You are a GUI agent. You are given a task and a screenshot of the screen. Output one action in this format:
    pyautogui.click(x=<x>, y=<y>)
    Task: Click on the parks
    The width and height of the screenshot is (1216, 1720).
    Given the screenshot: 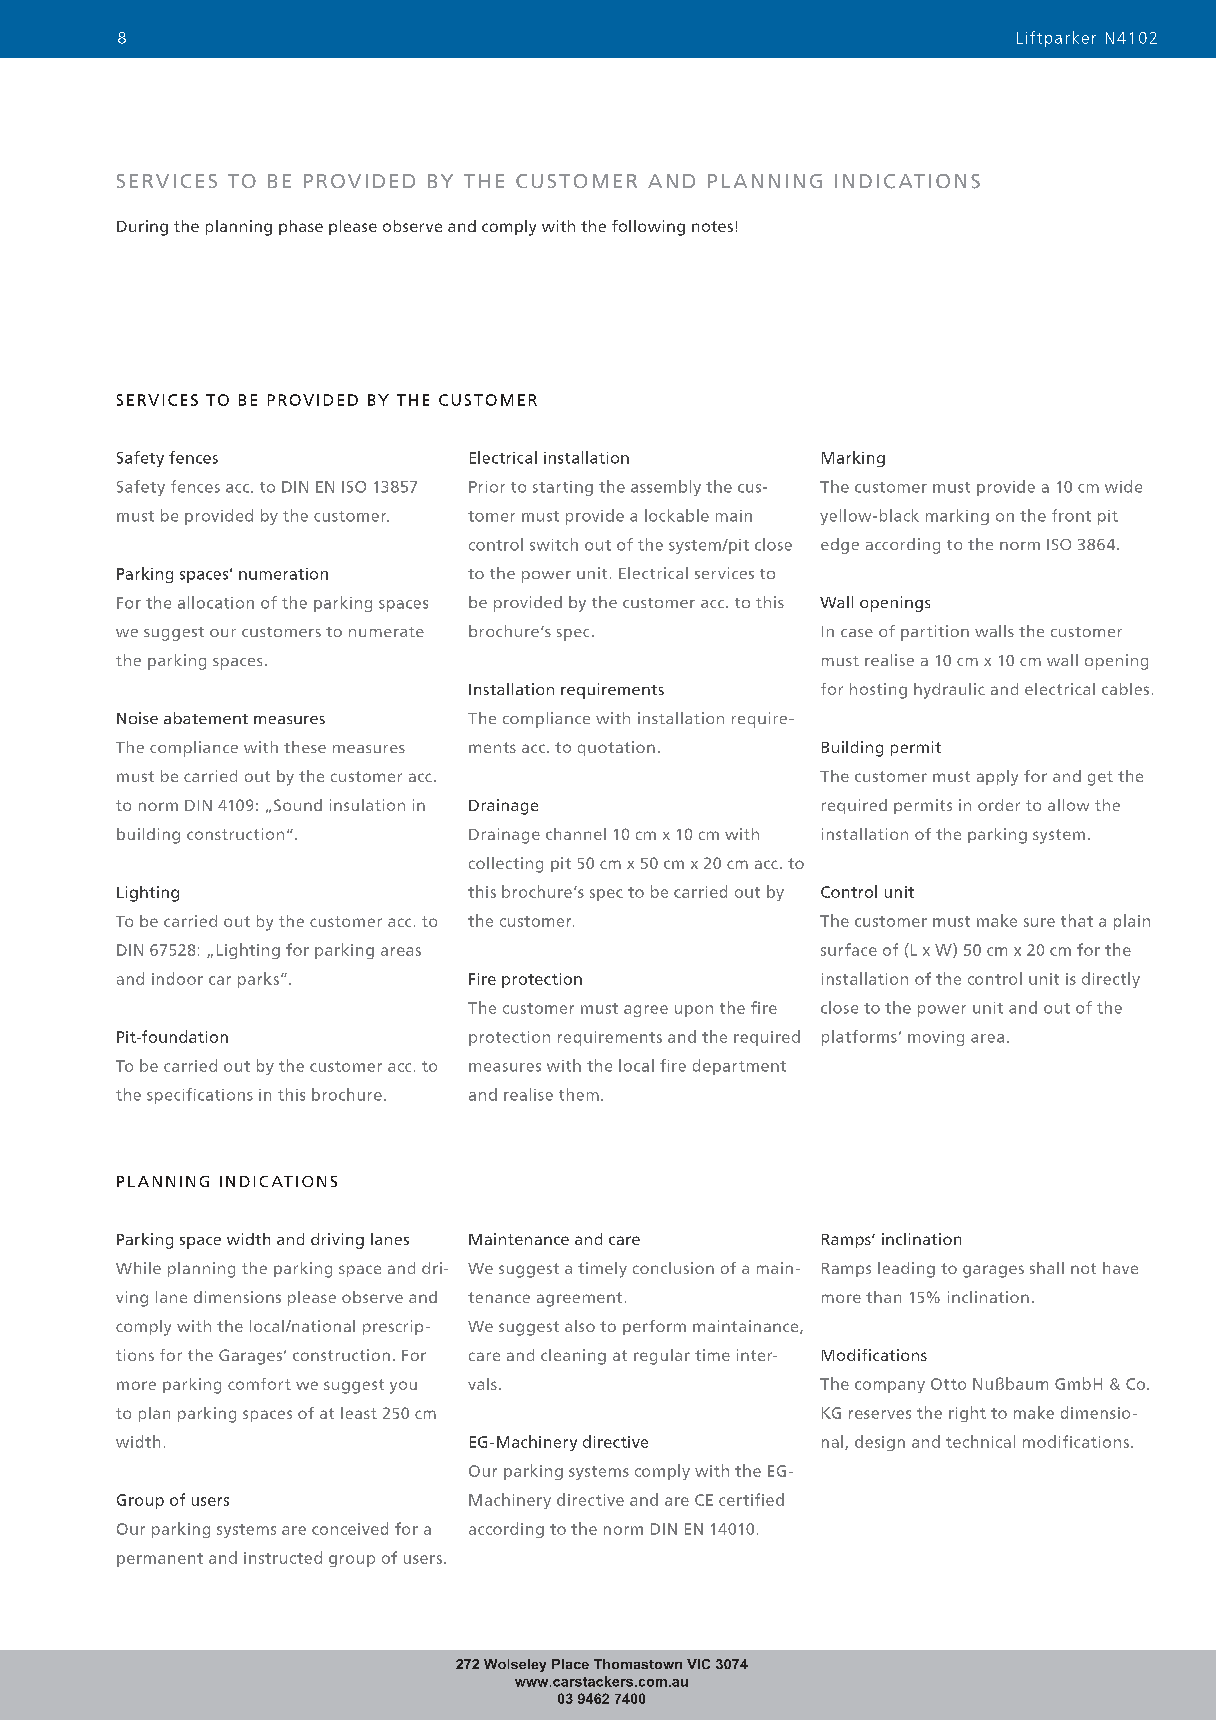 What is the action you would take?
    pyautogui.click(x=258, y=980)
